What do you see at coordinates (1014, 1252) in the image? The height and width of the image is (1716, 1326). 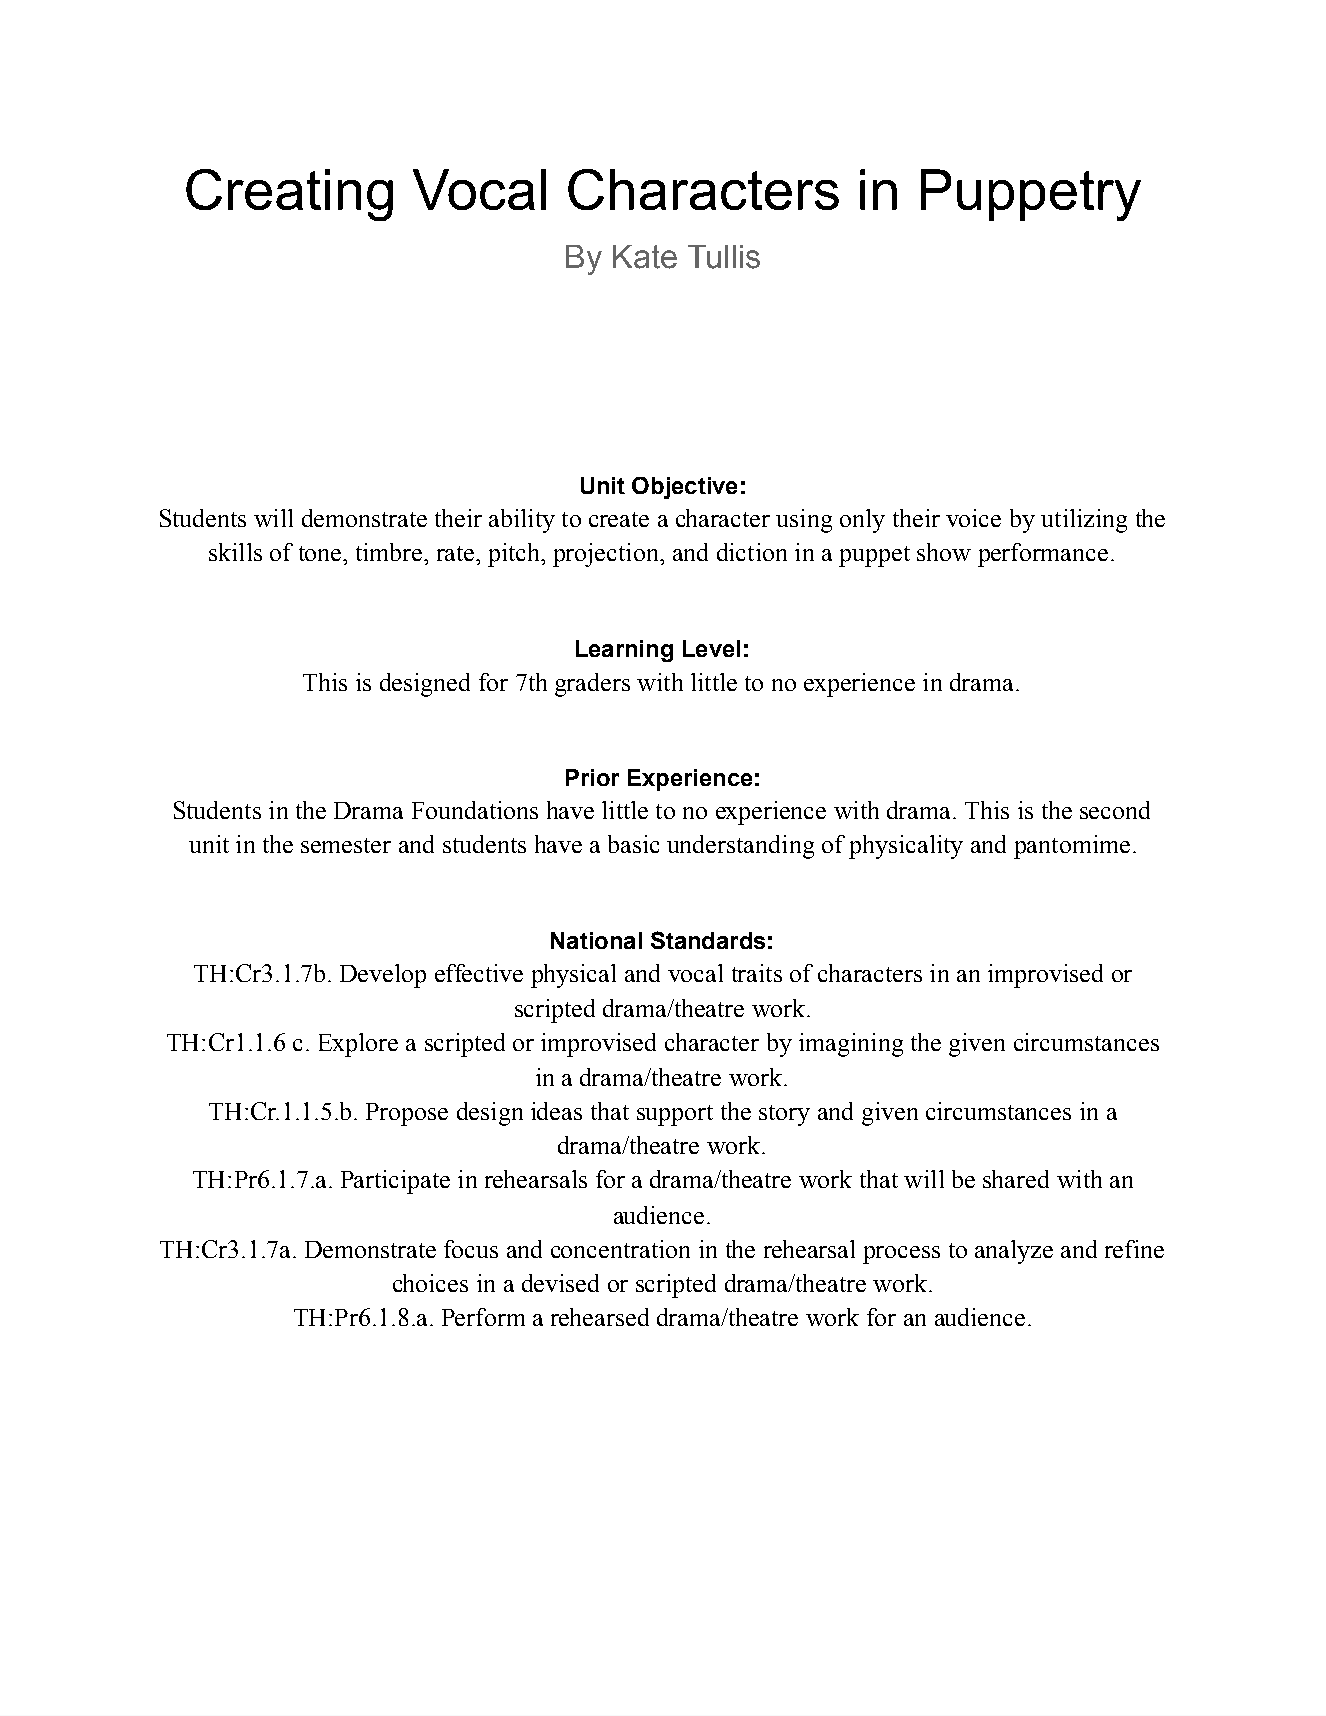 I see `analyze` at bounding box center [1014, 1252].
